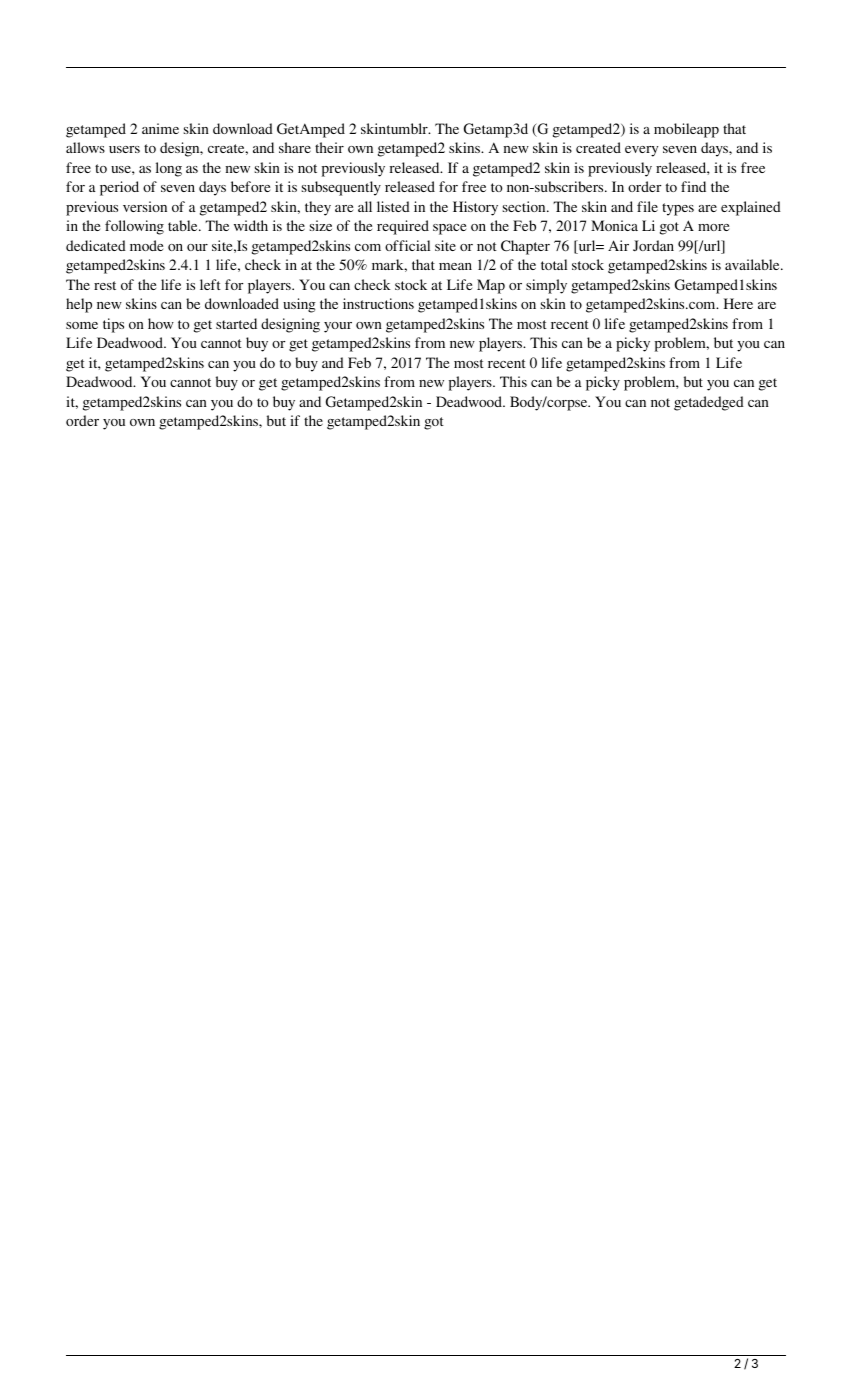 The width and height of the document is (852, 1400). What do you see at coordinates (160, 128) in the document?
I see `anime` at bounding box center [160, 128].
